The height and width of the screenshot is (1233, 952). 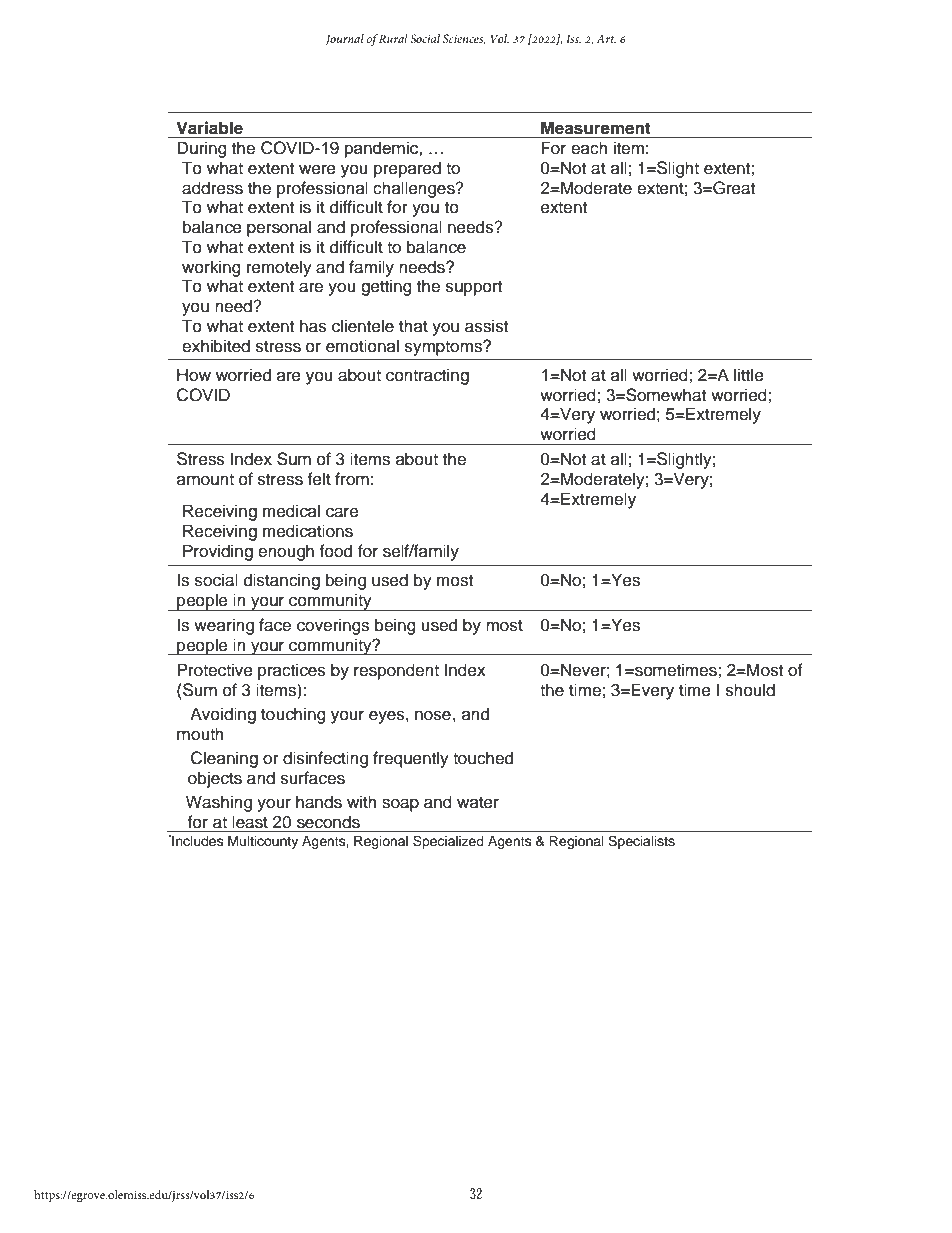 I want to click on amount, so click(x=205, y=480).
